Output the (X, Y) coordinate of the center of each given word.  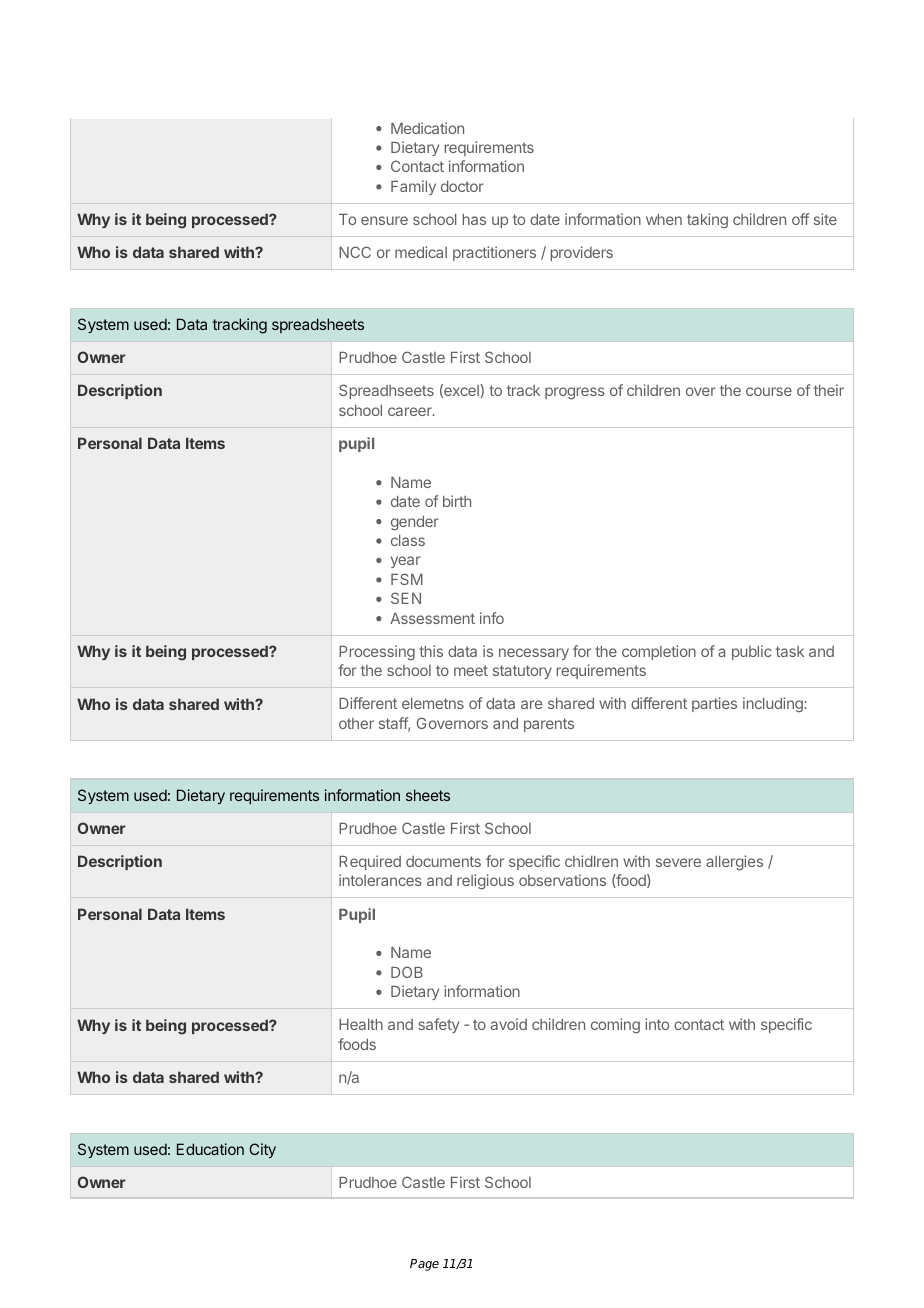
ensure (384, 220)
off (800, 219)
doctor (462, 186)
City (262, 1150)
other (356, 723)
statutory (522, 672)
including (774, 705)
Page (424, 1265)
